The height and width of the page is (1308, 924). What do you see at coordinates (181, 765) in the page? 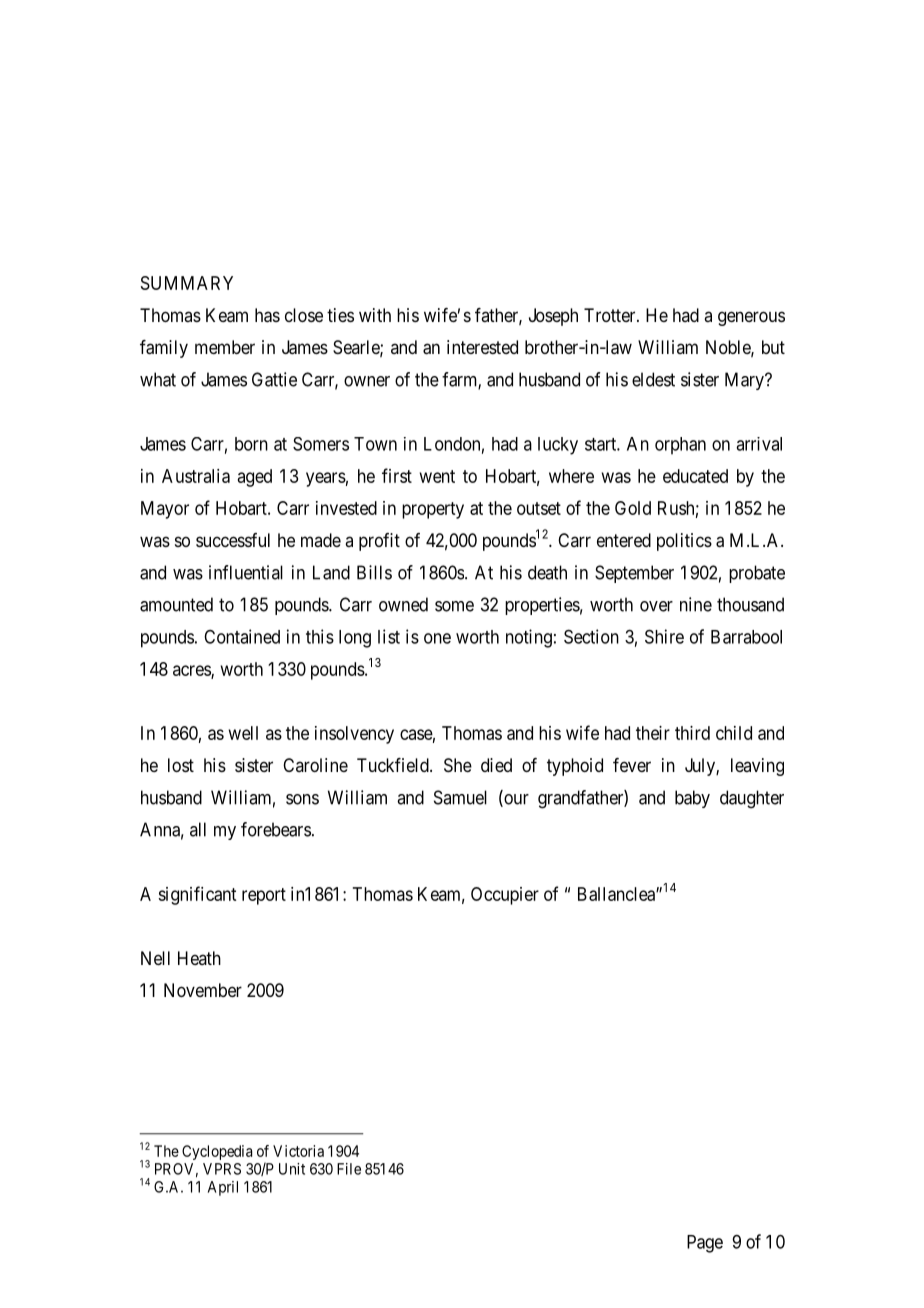
I see `lost` at bounding box center [181, 765].
